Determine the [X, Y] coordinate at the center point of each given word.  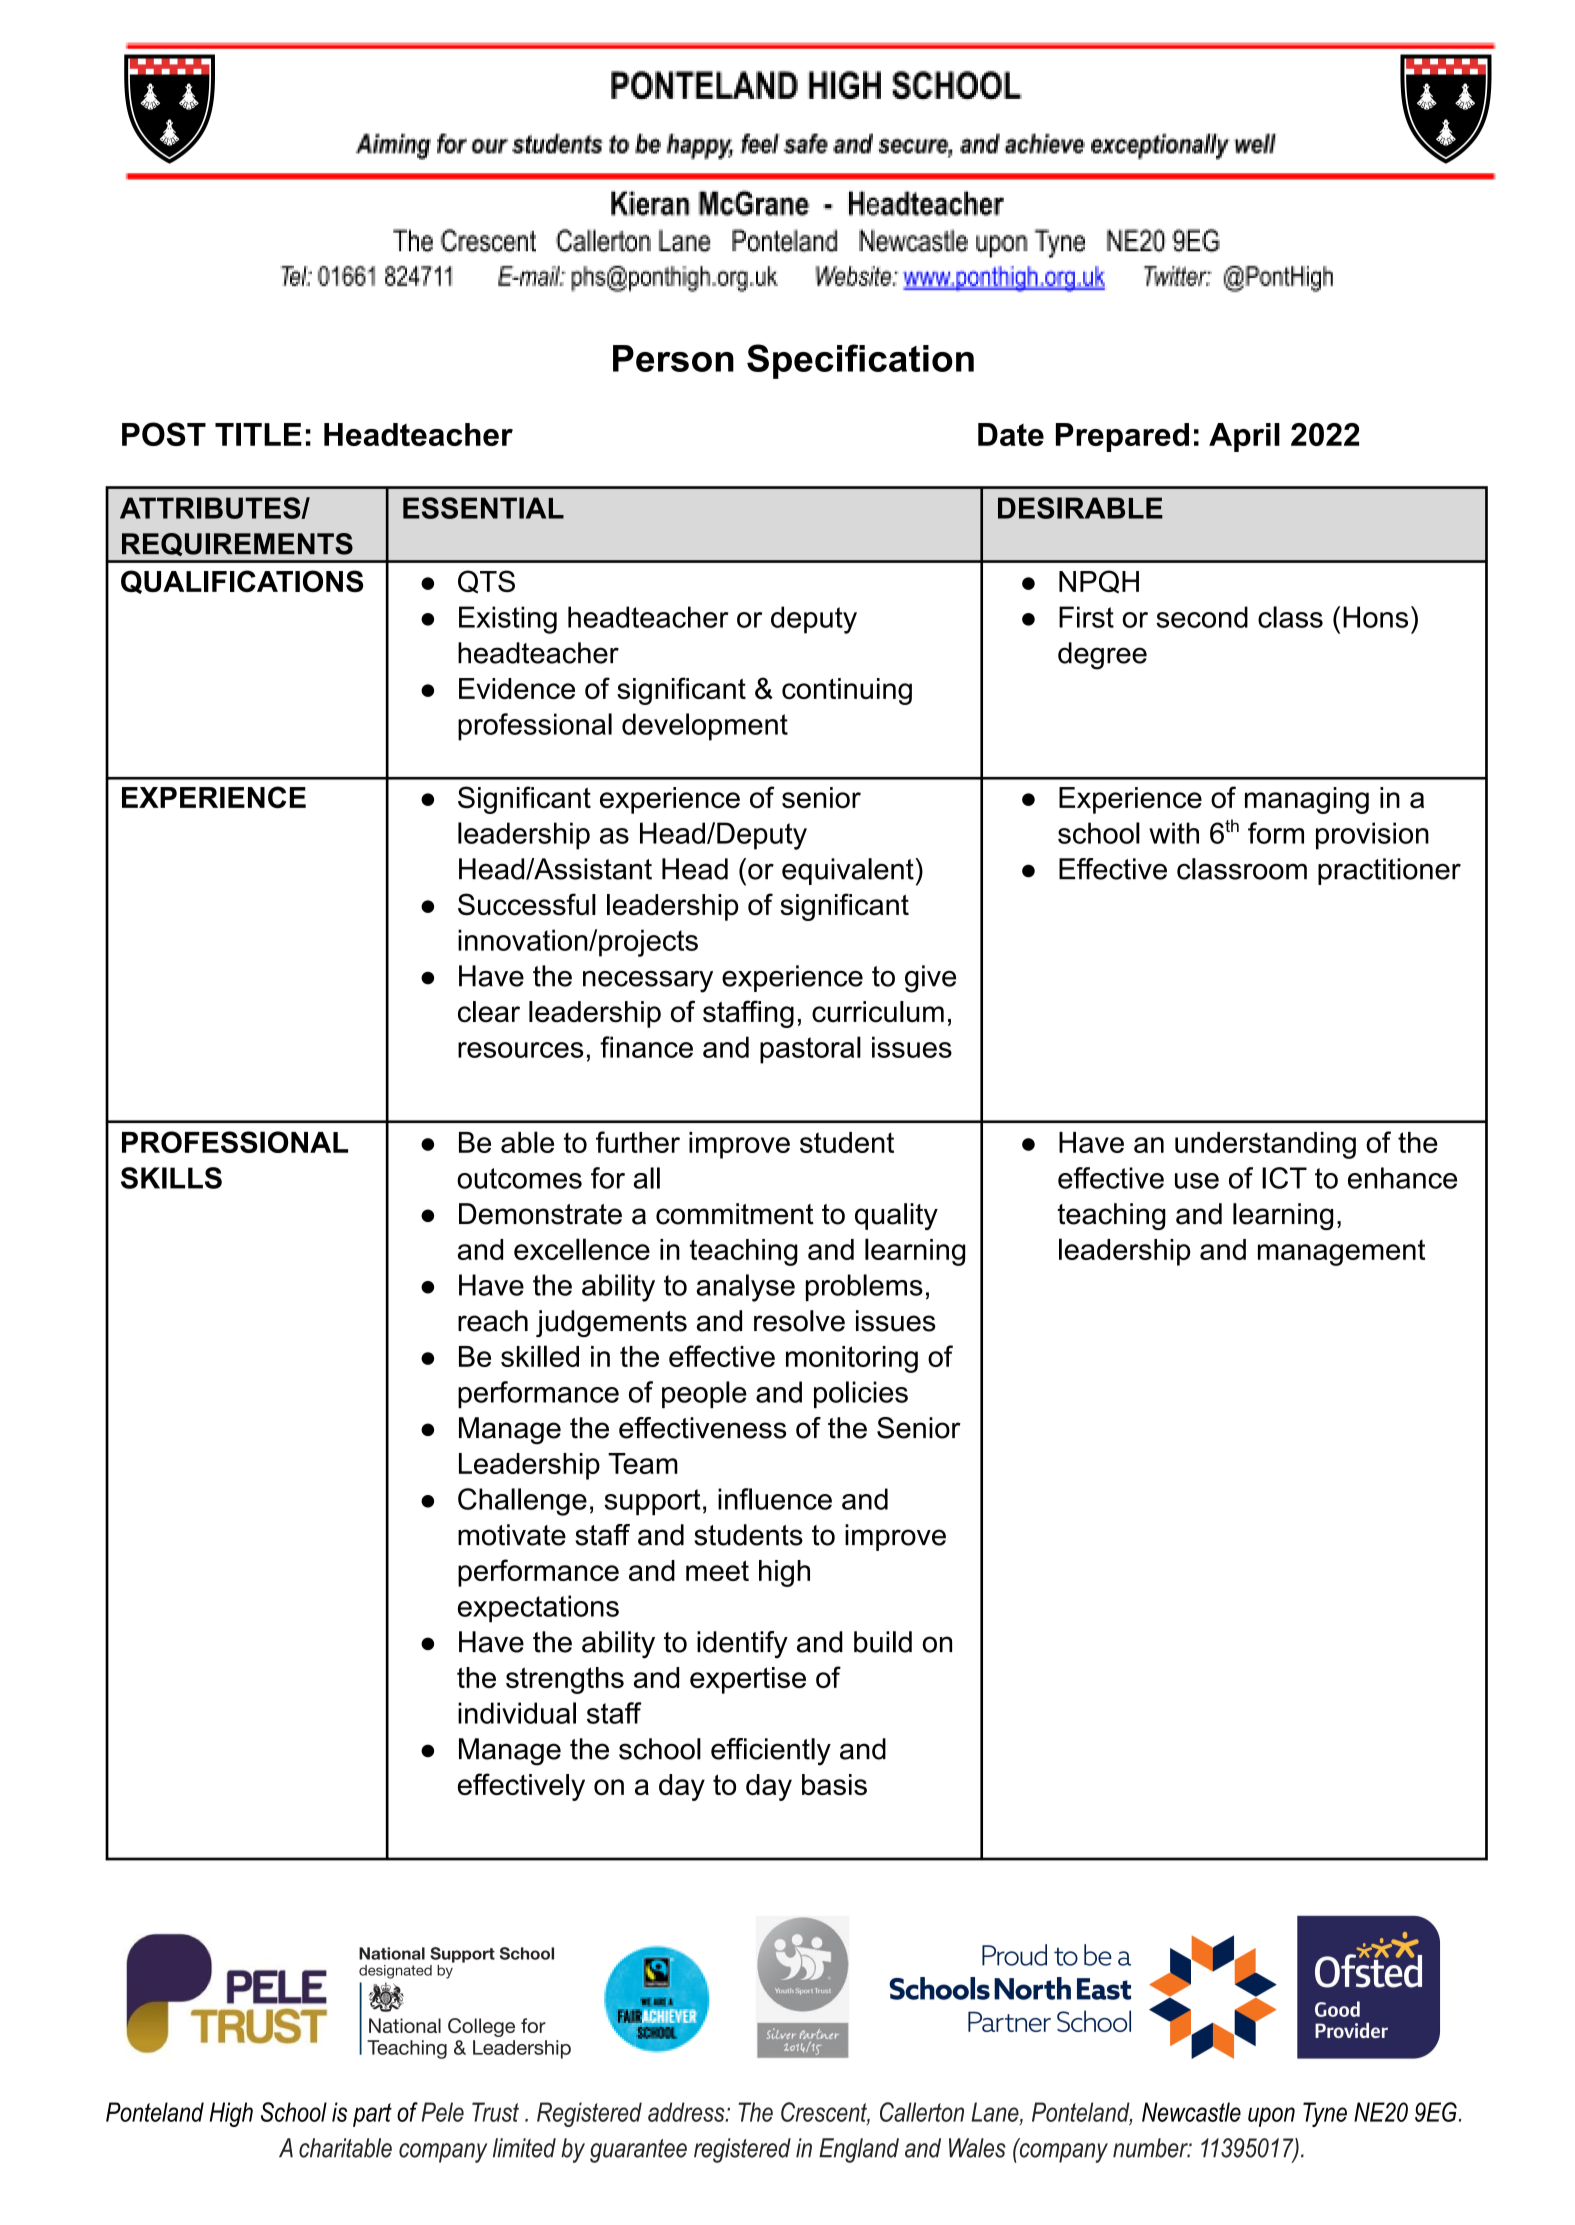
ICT [1284, 1178]
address [687, 2112]
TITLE [258, 434]
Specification [860, 361]
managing [1307, 800]
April [1244, 437]
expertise [748, 1680]
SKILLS [171, 1178]
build [883, 1642]
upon [1271, 2117]
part [372, 2115]
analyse [745, 1288]
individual [517, 1713]
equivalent [849, 871]
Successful [527, 904]
